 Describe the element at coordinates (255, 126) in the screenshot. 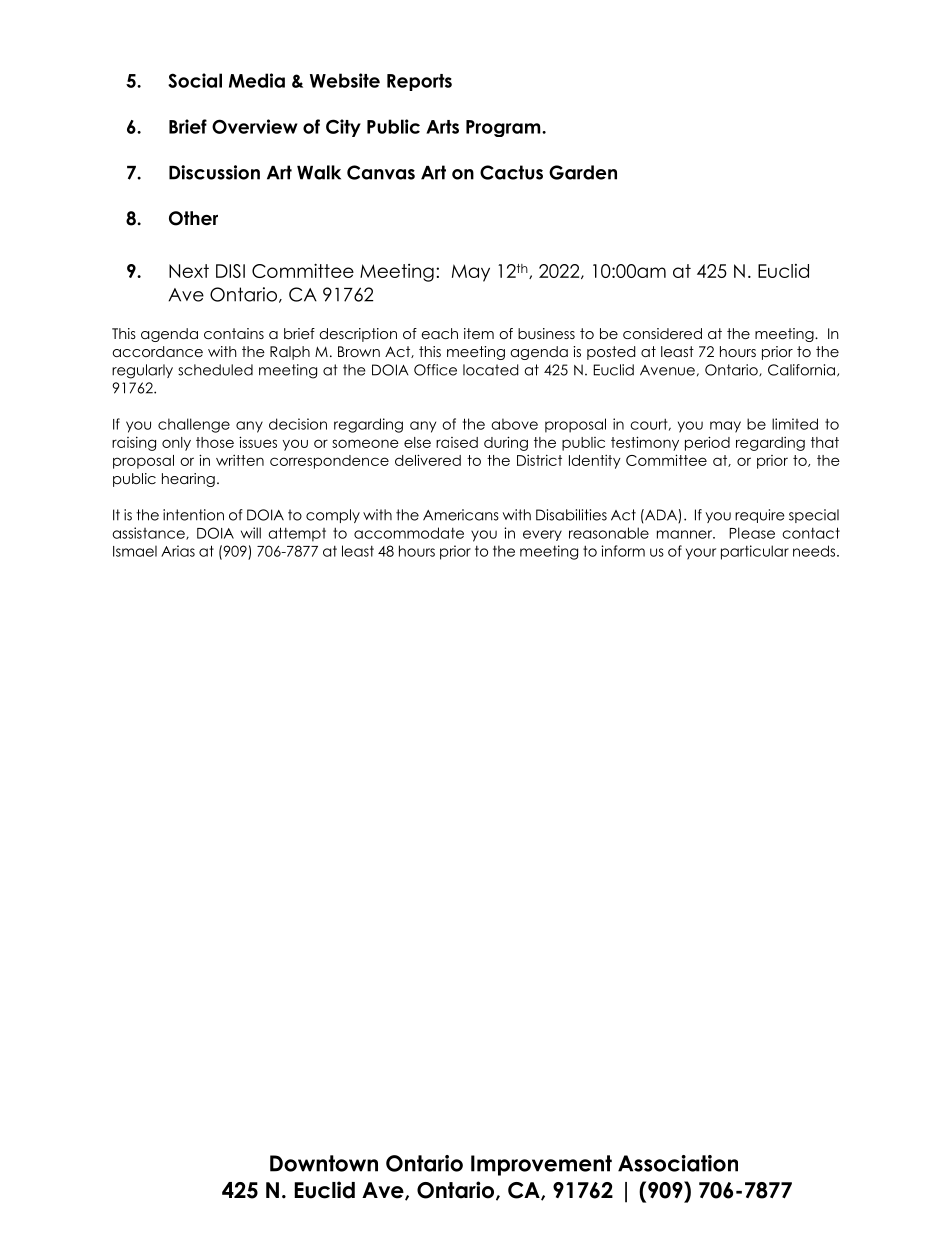

I see `Overview` at that location.
